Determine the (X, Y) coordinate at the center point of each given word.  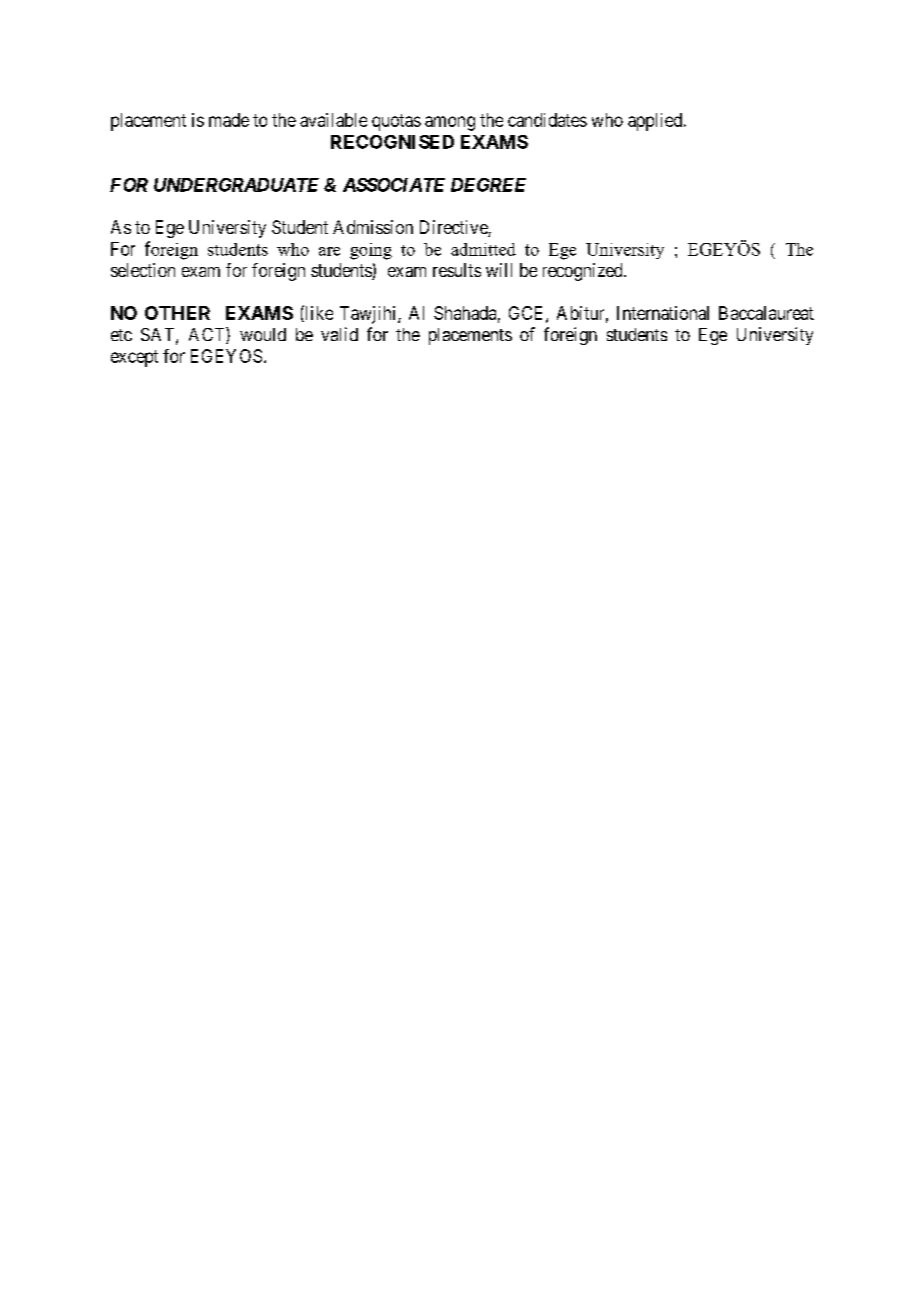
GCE (528, 314)
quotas (396, 122)
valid (339, 334)
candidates (547, 120)
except (134, 358)
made (229, 120)
